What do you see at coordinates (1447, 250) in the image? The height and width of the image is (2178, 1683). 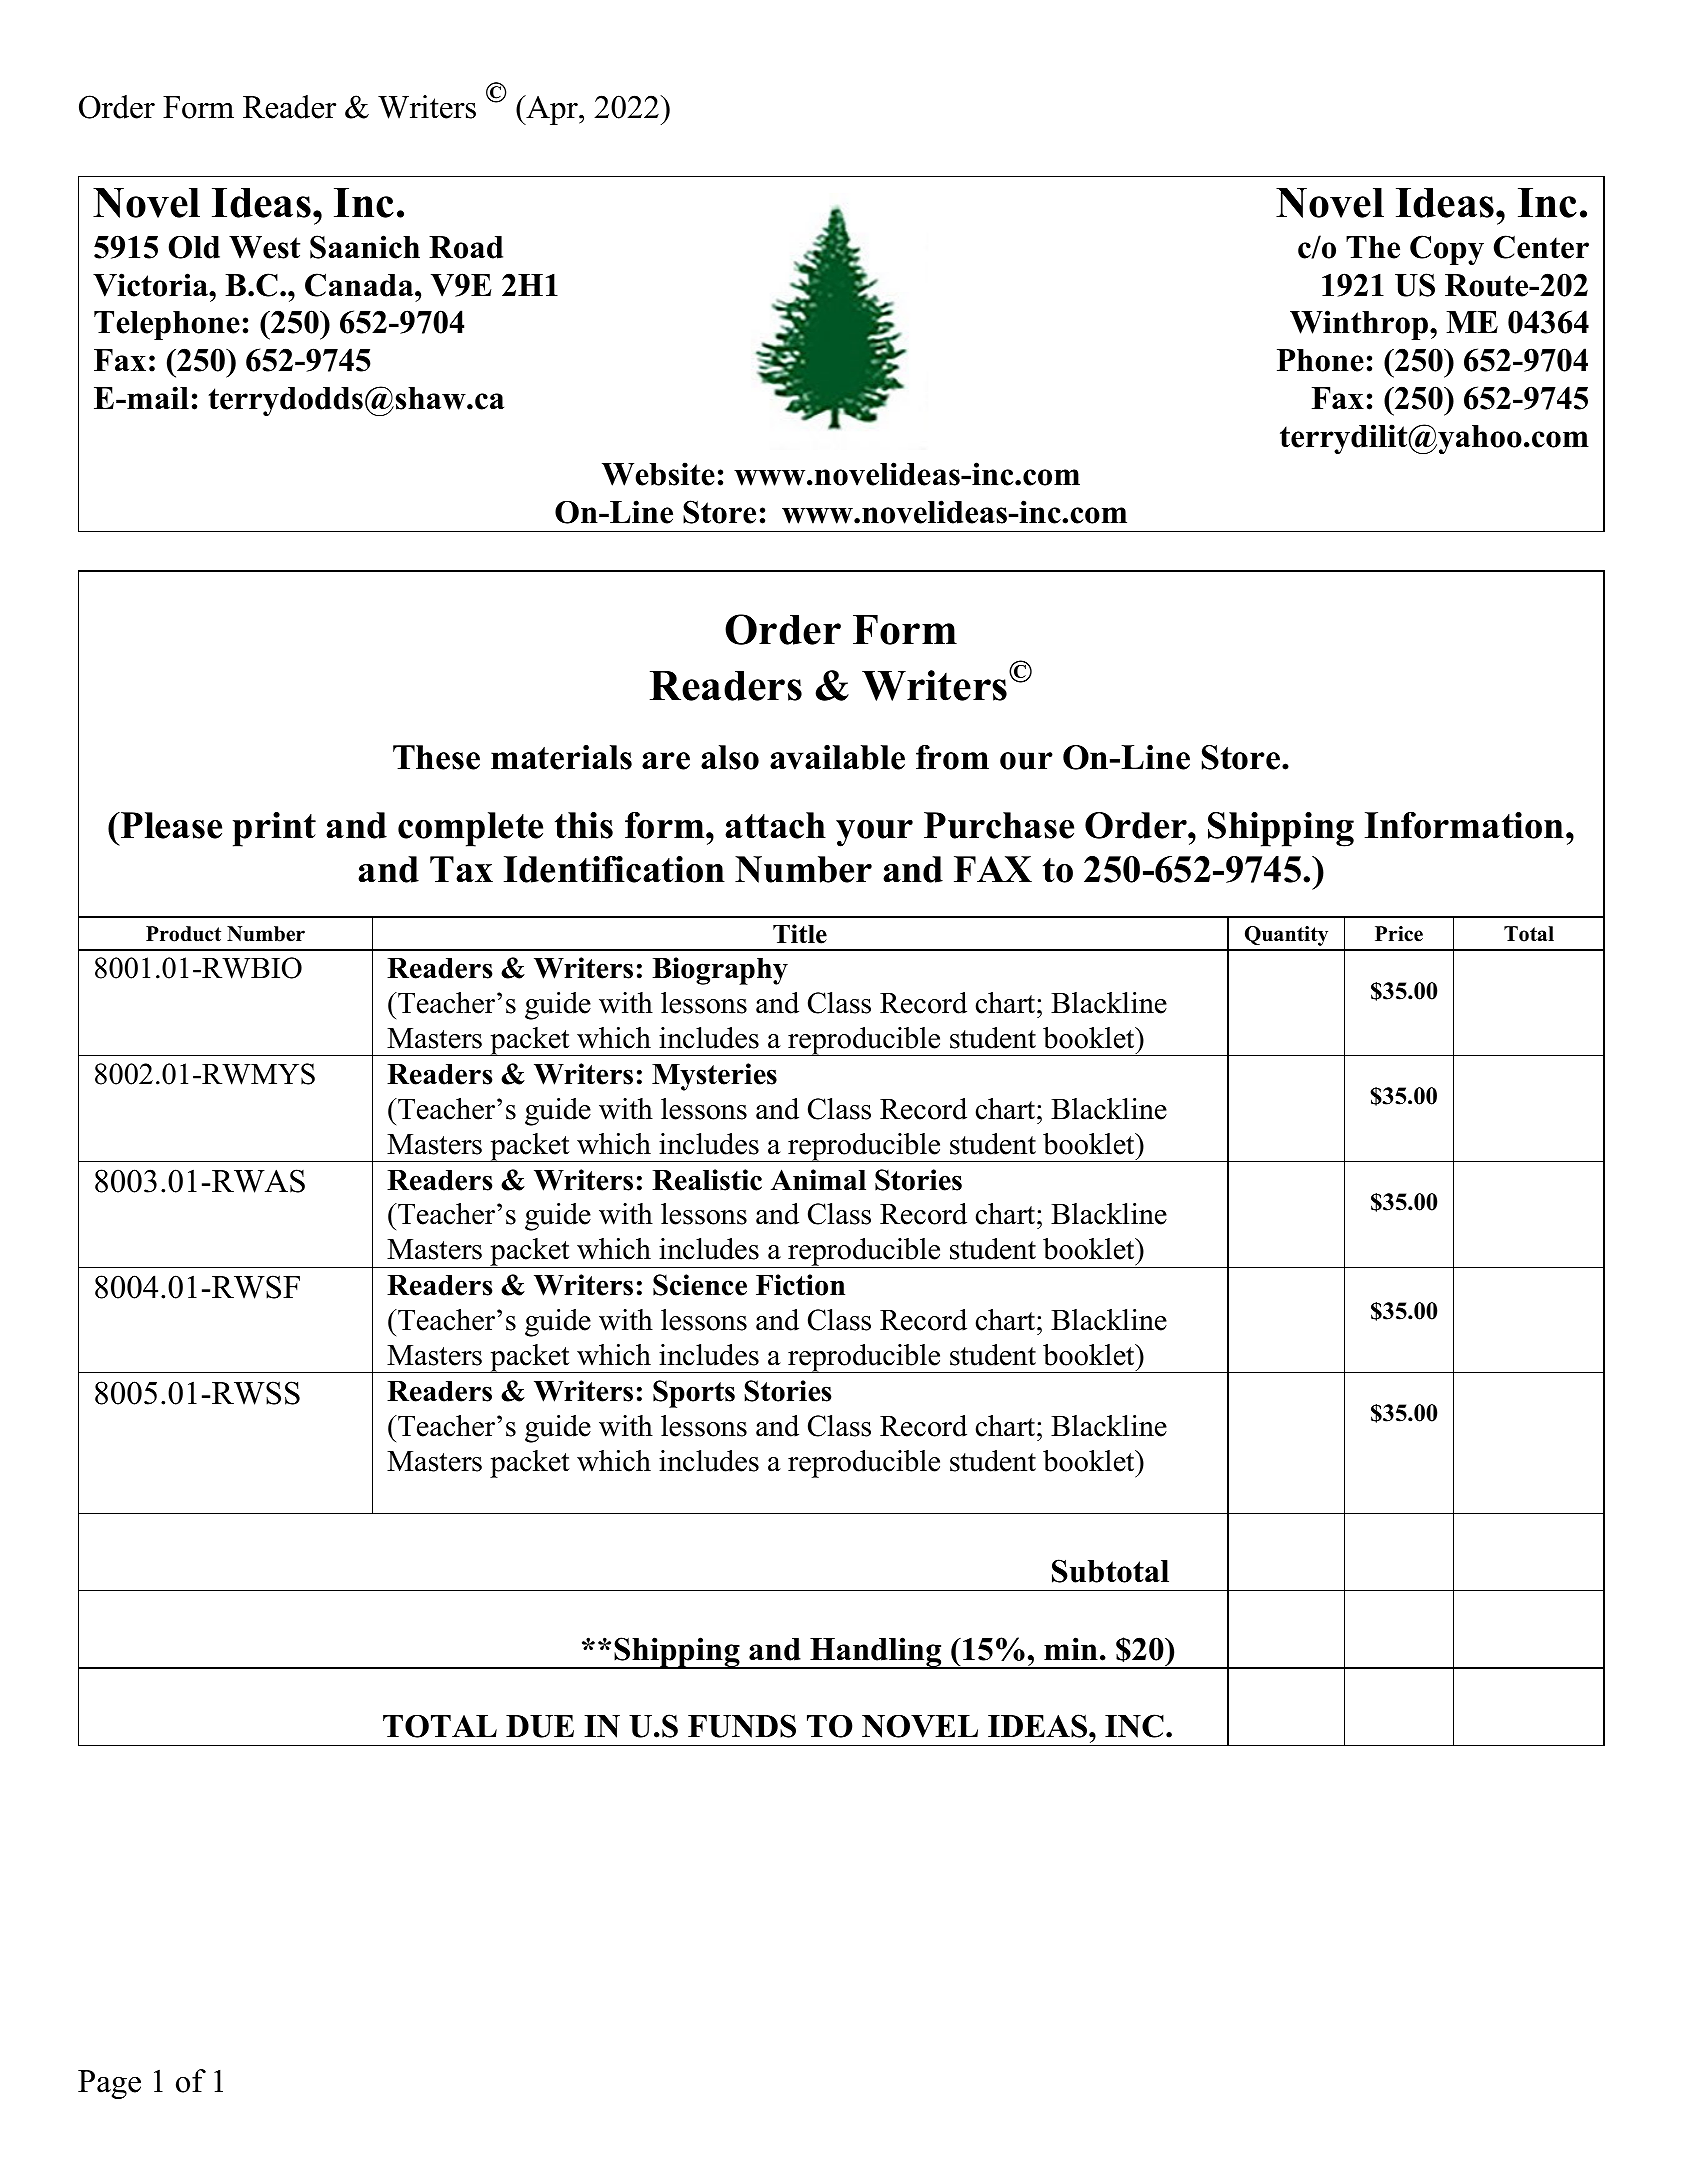 I see `Copy` at bounding box center [1447, 250].
